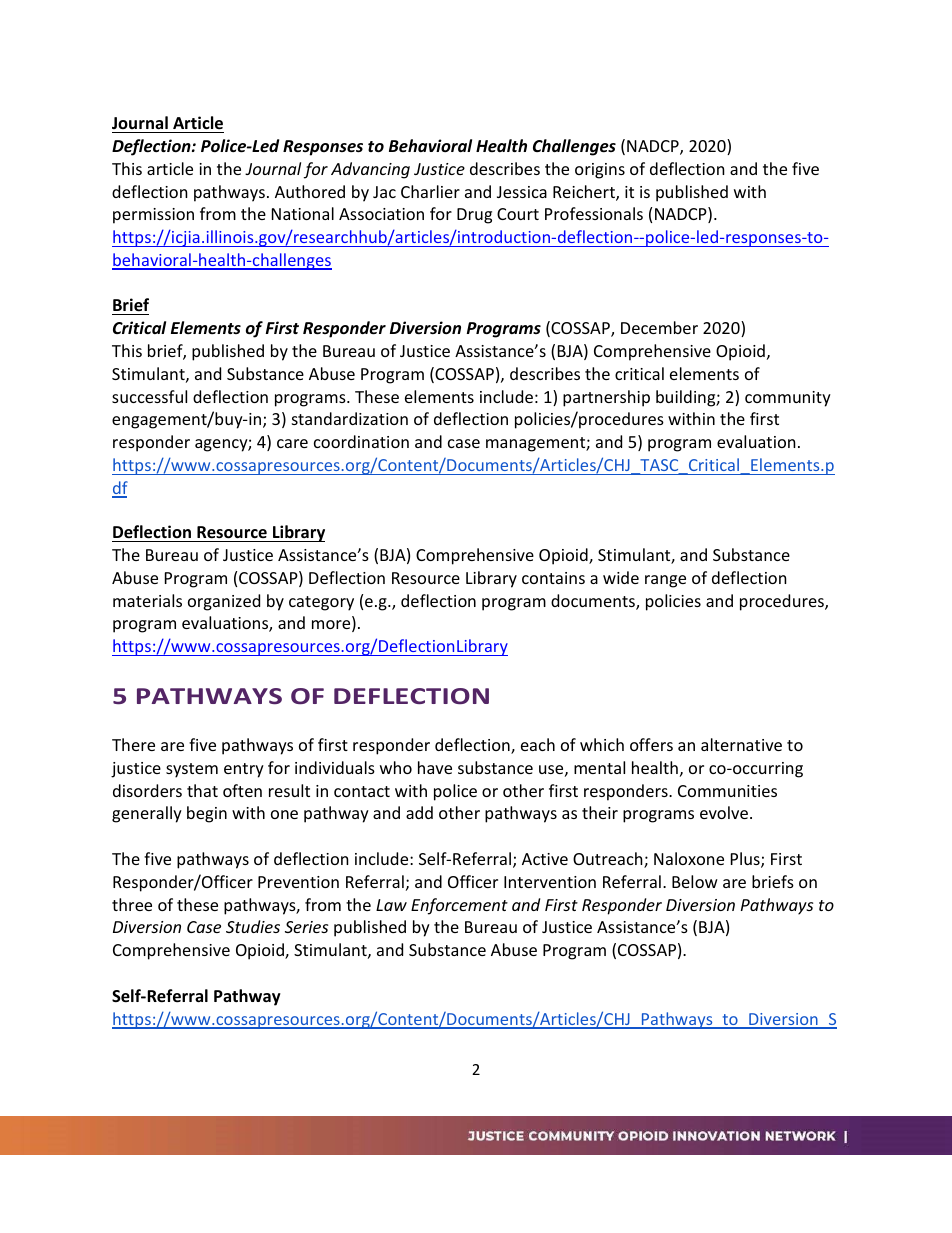  Describe the element at coordinates (741, 744) in the screenshot. I see `alternative` at that location.
